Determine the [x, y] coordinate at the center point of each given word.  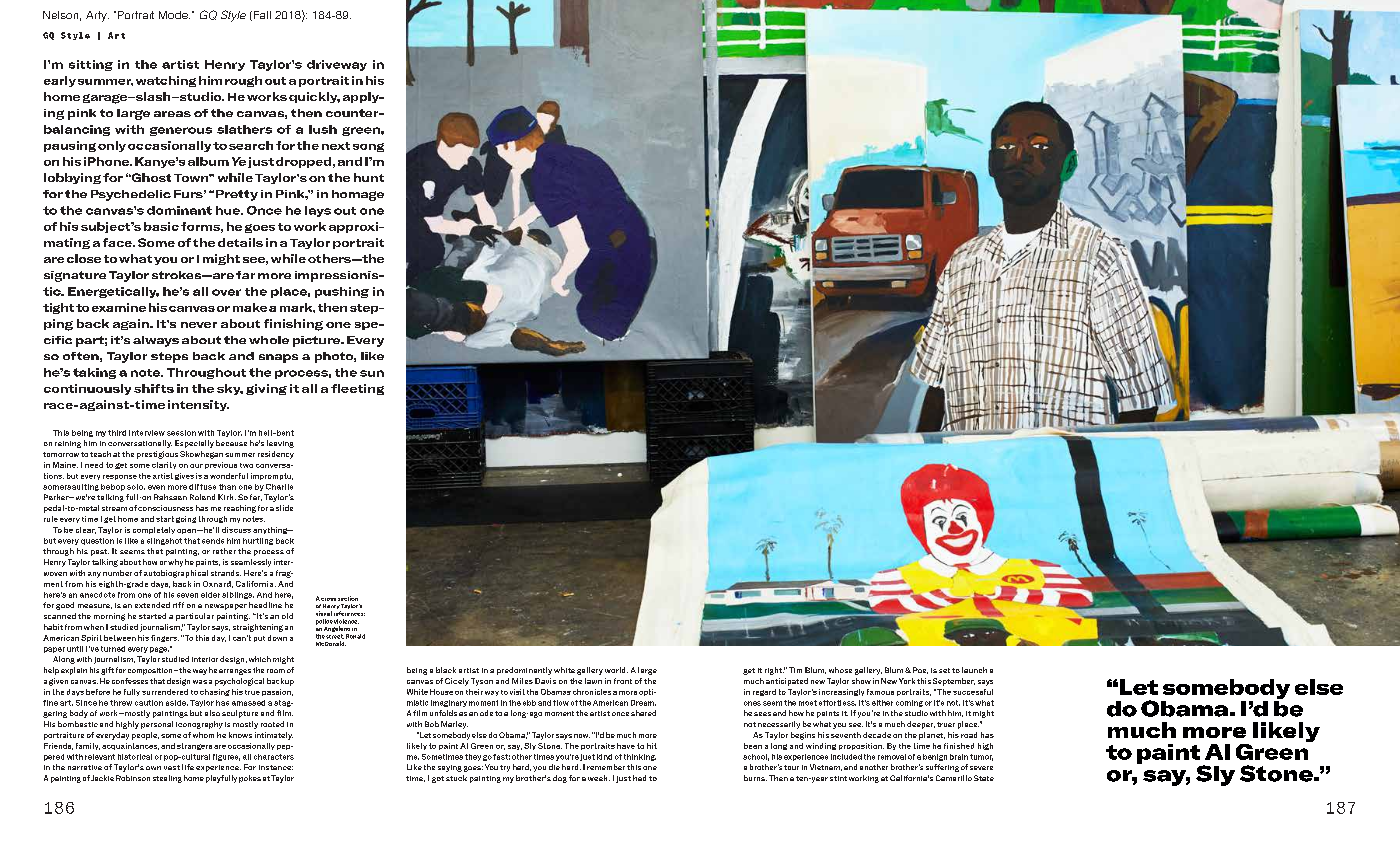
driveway [337, 65]
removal [892, 757]
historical [135, 757]
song [368, 147]
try [505, 768]
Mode [174, 15]
